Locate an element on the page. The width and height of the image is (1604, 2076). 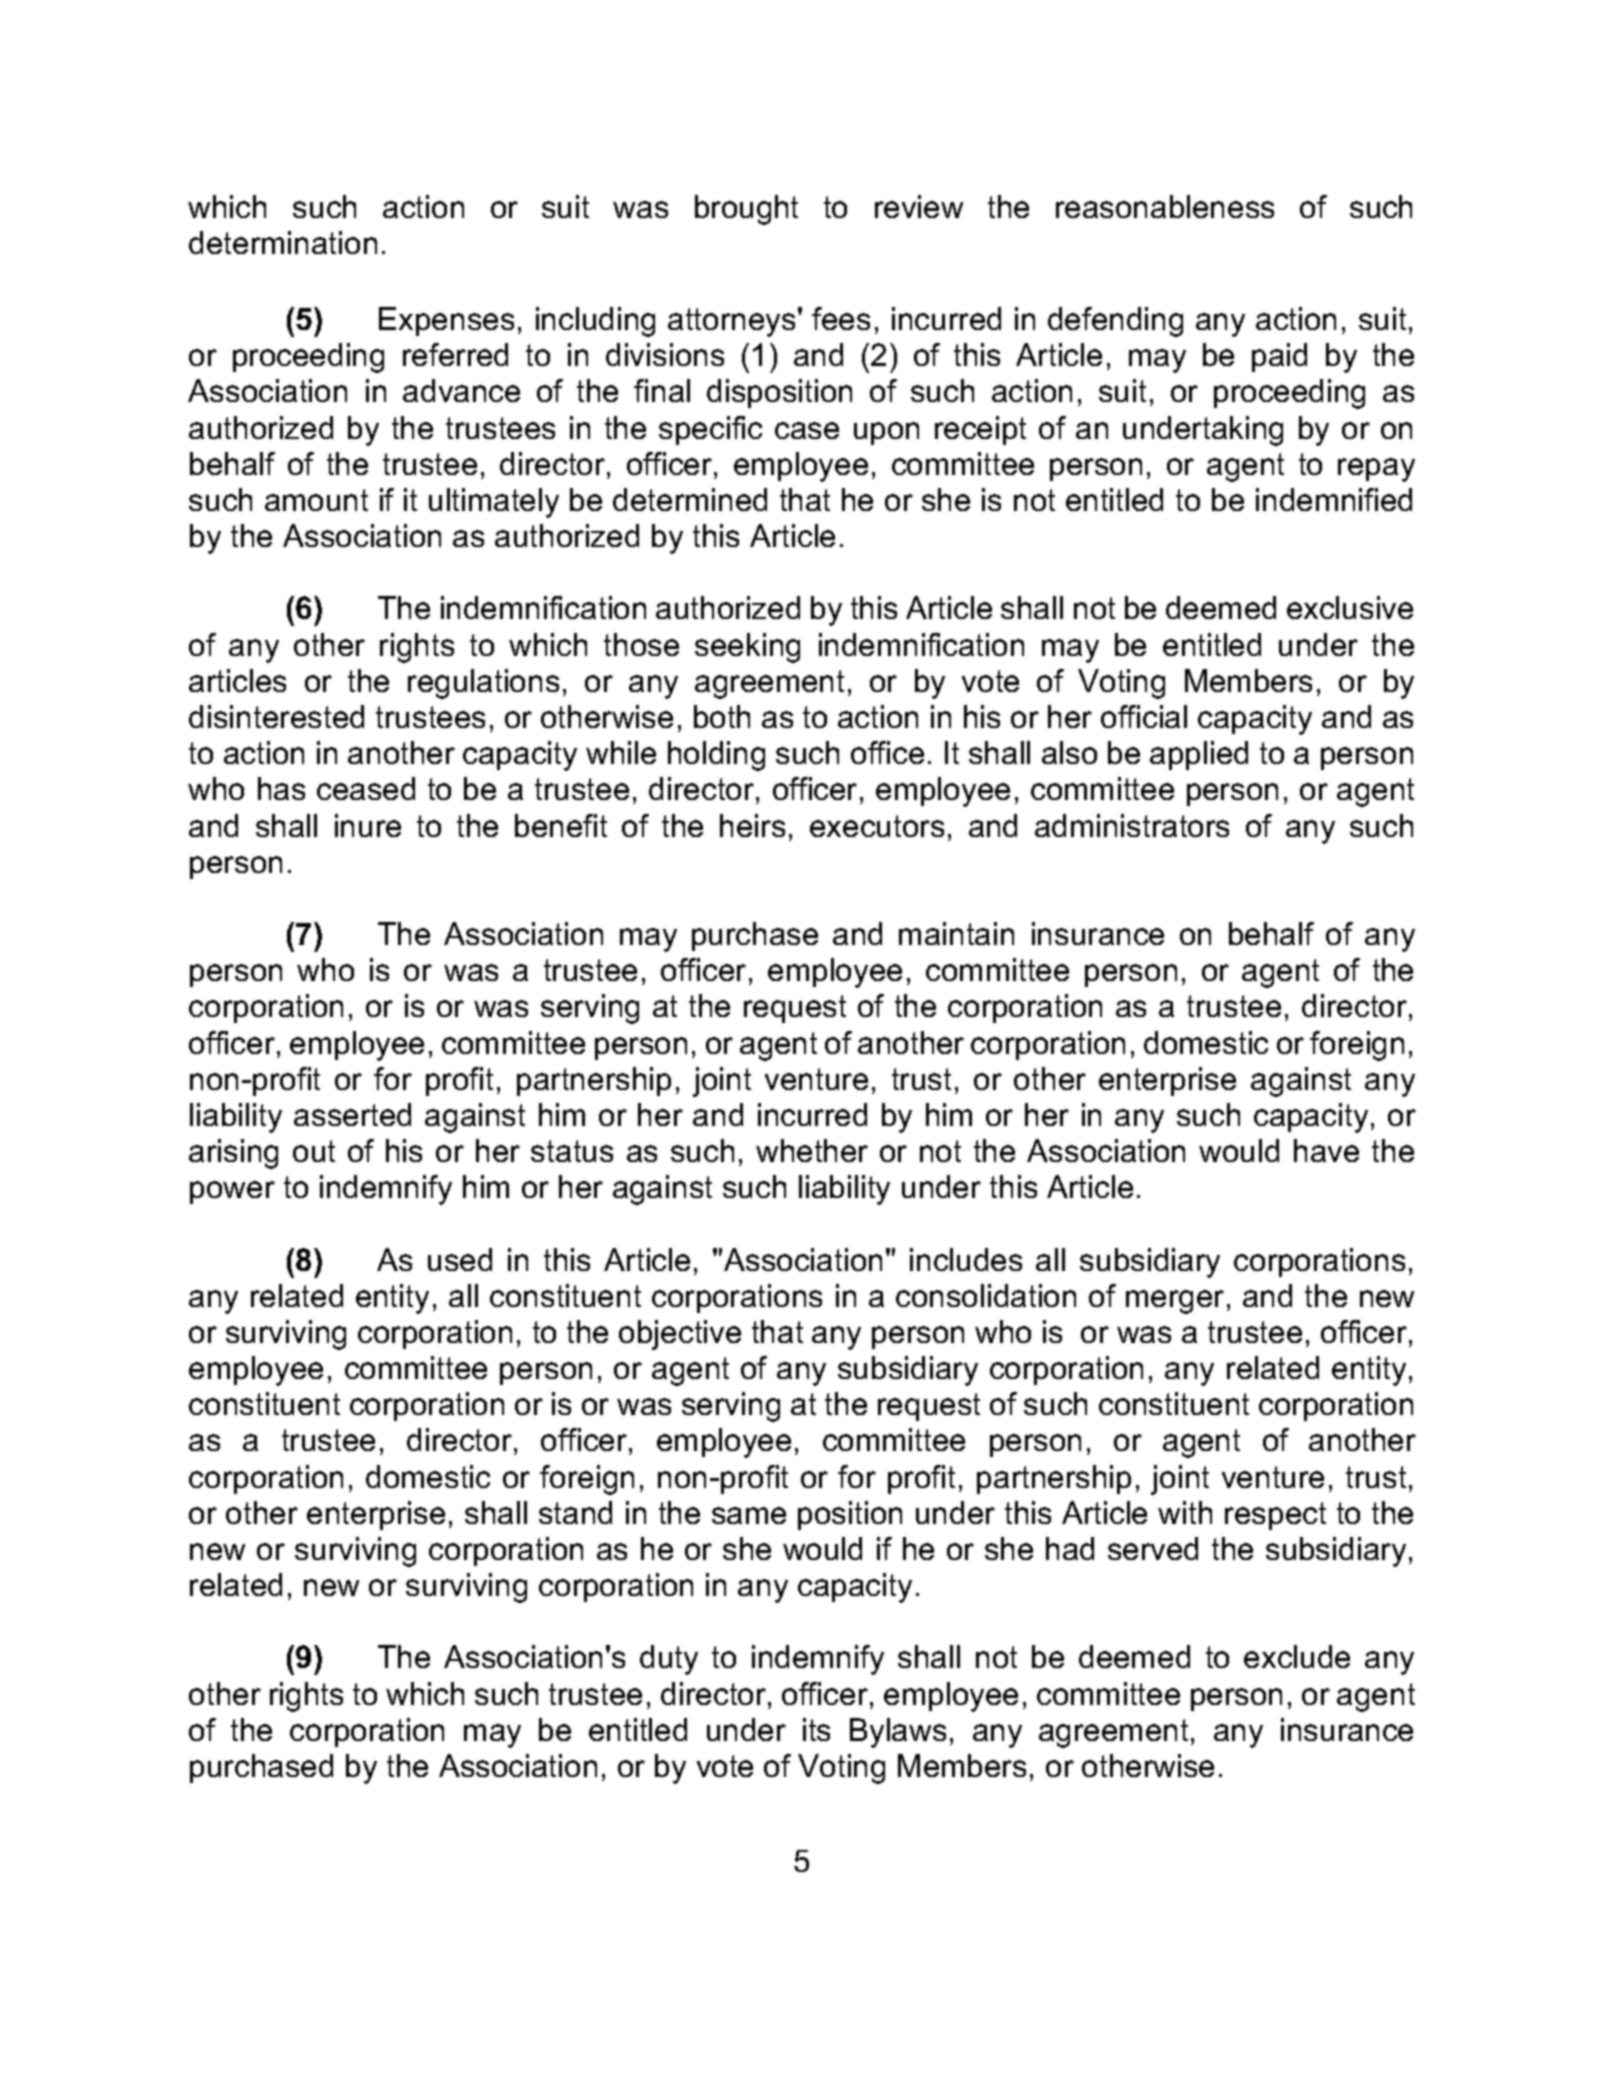
determination is located at coordinates (283, 242).
